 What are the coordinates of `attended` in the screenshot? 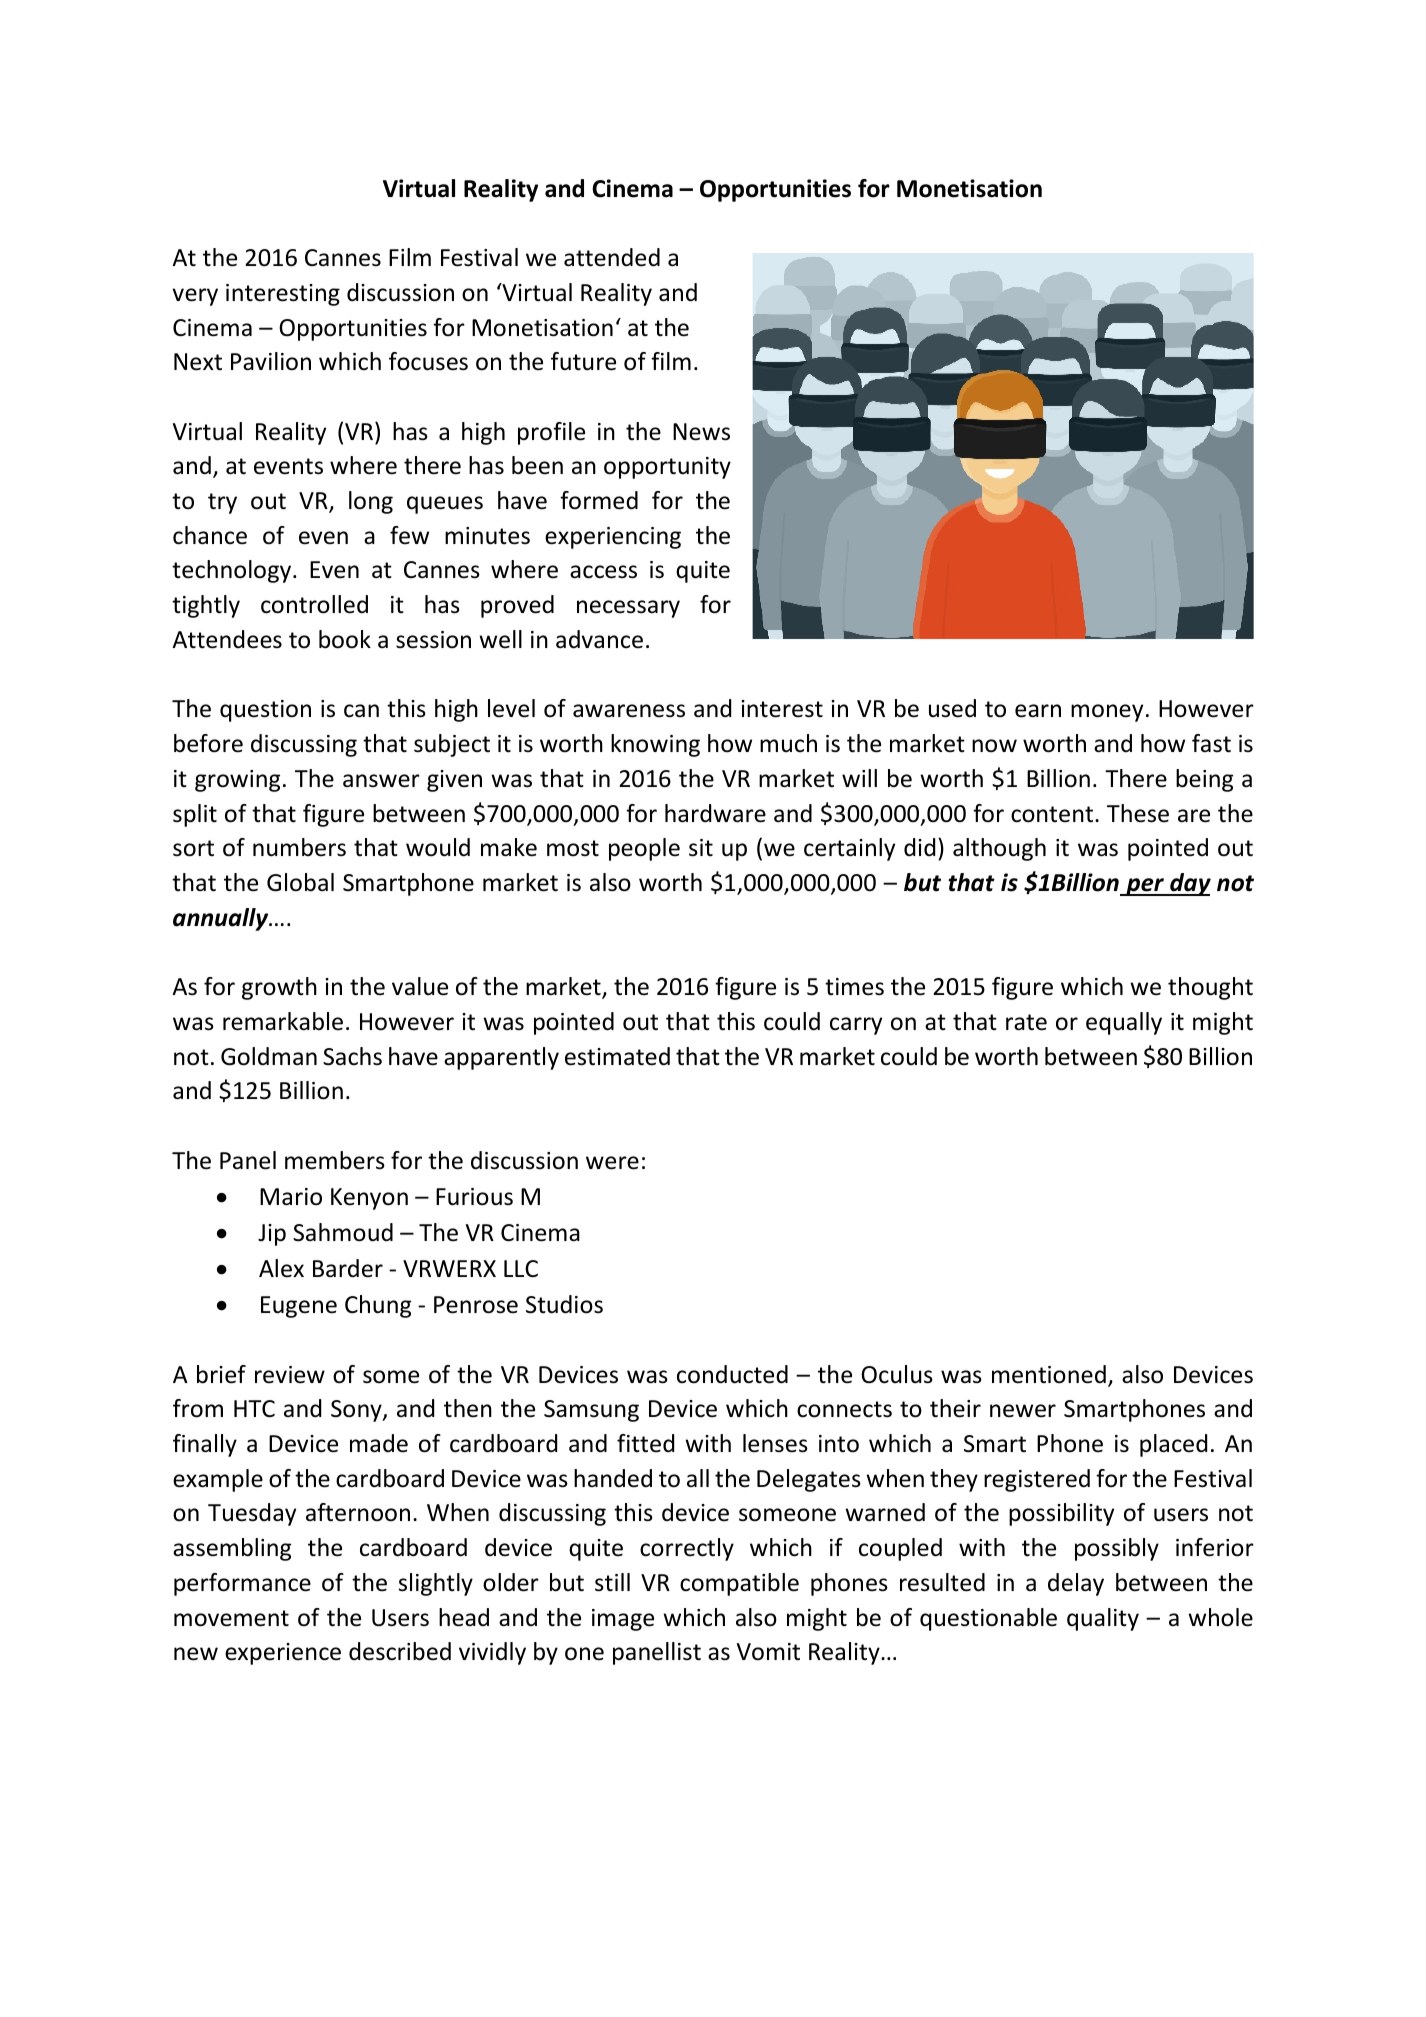 It's located at (612, 257).
